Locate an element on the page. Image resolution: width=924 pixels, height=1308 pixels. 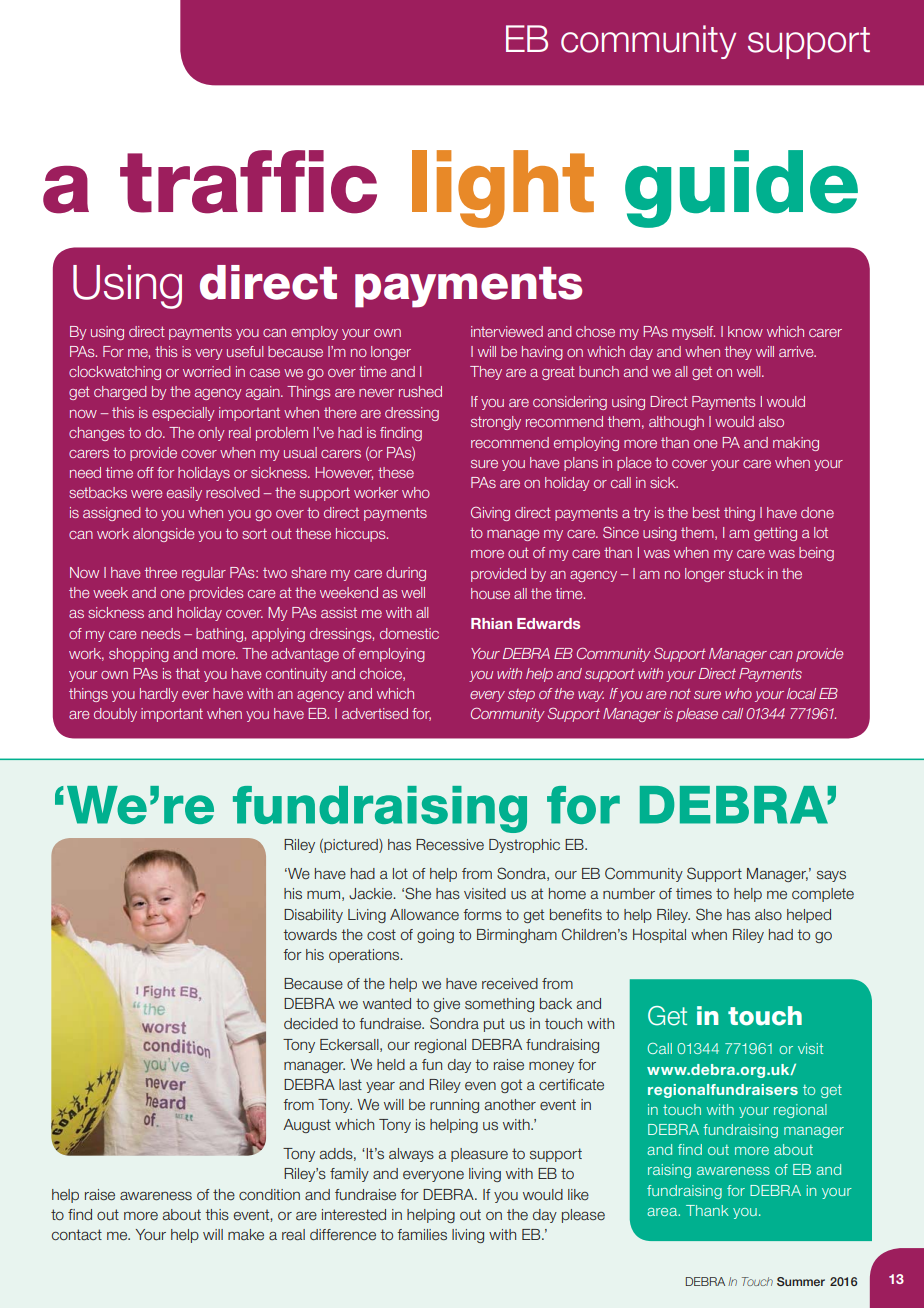
Summer is located at coordinates (801, 1281).
